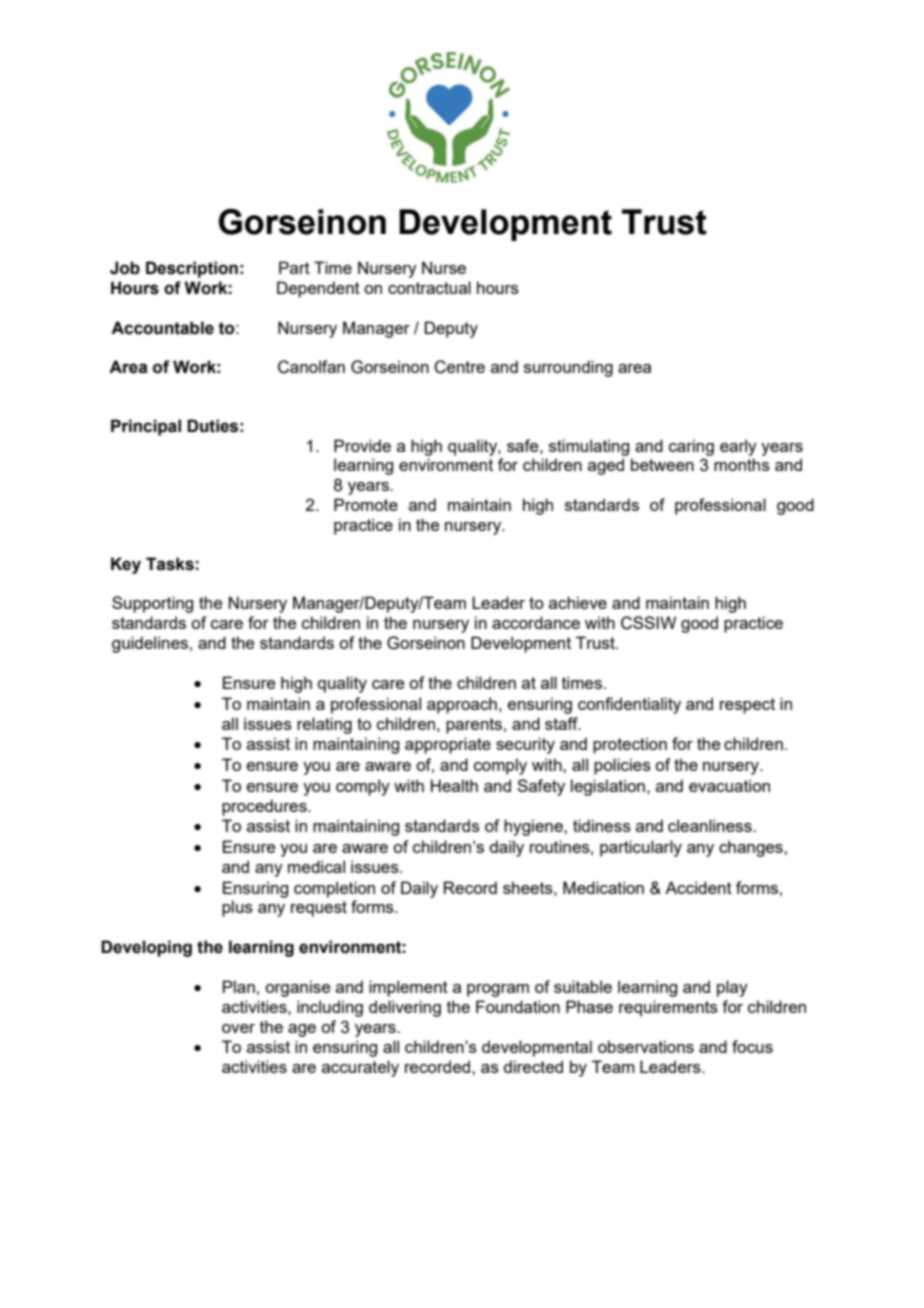 Image resolution: width=924 pixels, height=1308 pixels. What do you see at coordinates (568, 368) in the image?
I see `surrounding` at bounding box center [568, 368].
